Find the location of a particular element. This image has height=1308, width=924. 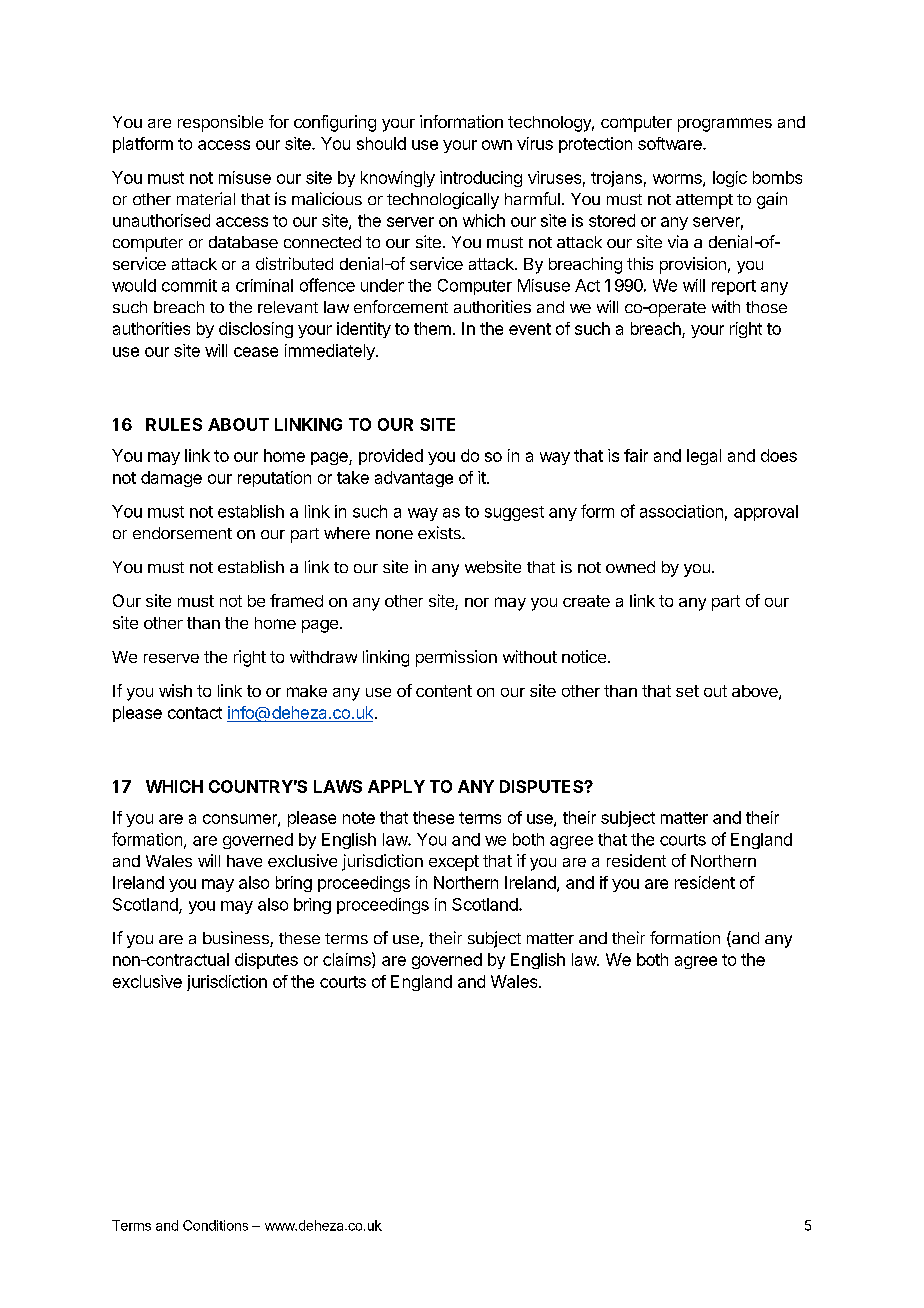

business is located at coordinates (237, 939).
